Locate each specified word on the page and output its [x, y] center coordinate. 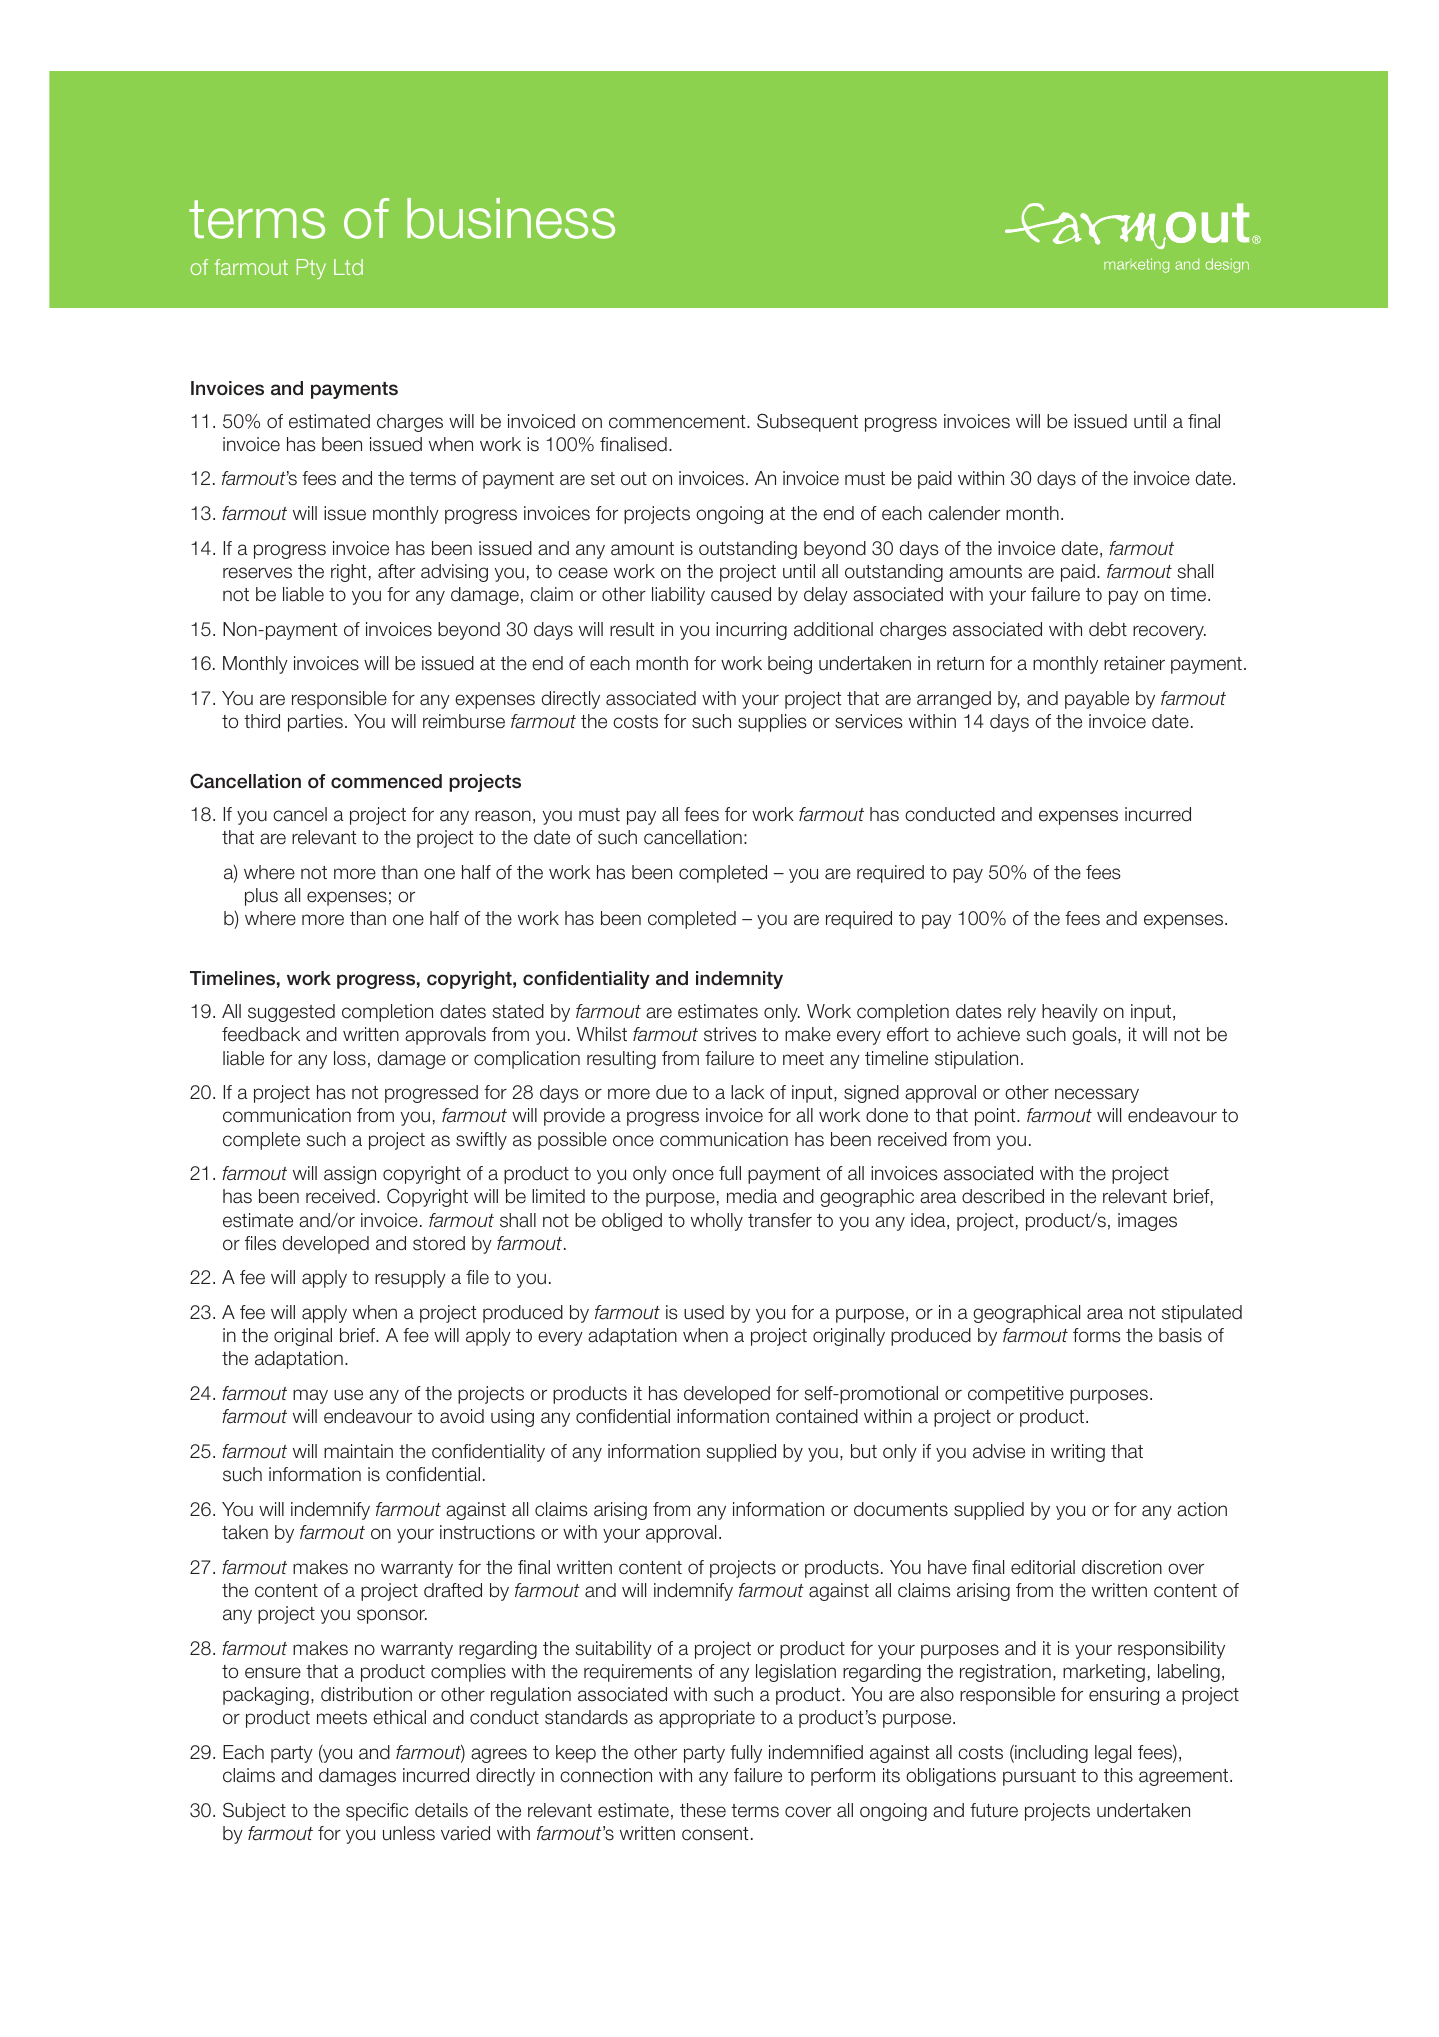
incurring [751, 631]
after [396, 571]
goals [1095, 1036]
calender [964, 513]
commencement [678, 422]
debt [1108, 629]
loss [350, 1058]
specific [377, 1812]
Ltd [348, 267]
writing [1078, 1453]
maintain [358, 1451]
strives [730, 1034]
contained [817, 1416]
